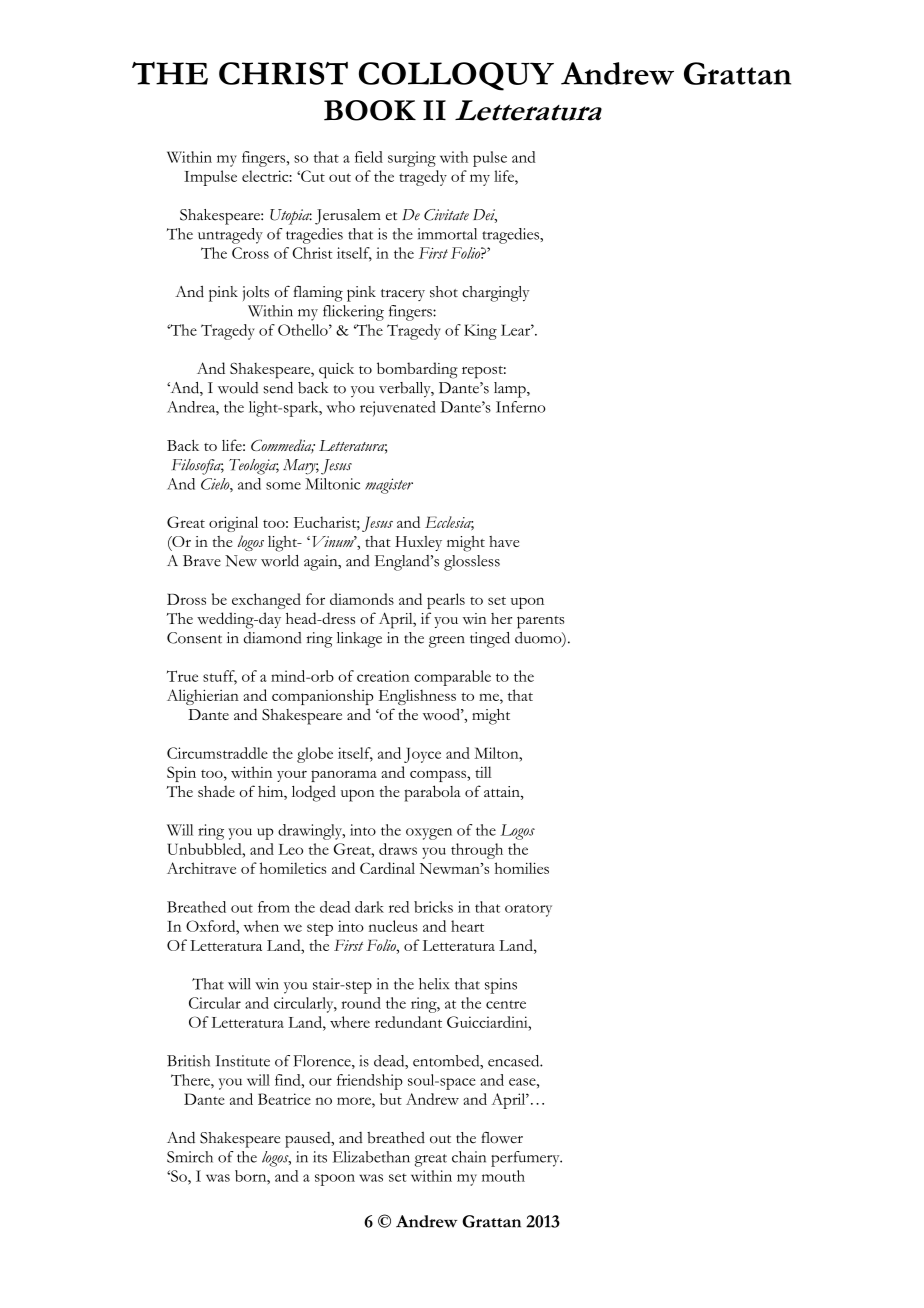  What do you see at coordinates (520, 407) in the document?
I see `Inferno` at bounding box center [520, 407].
